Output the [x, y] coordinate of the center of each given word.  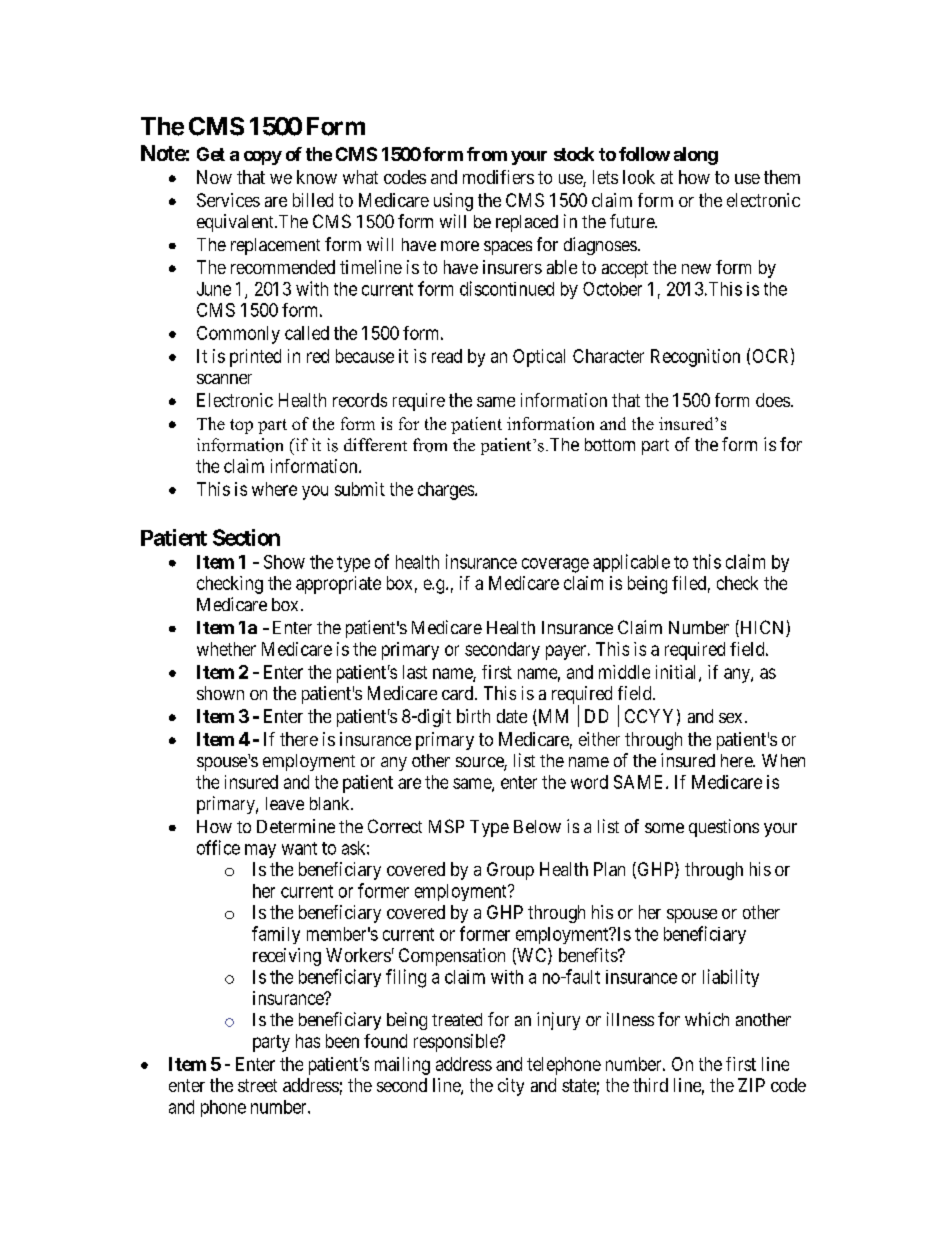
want [299, 848]
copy [263, 158]
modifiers [498, 177]
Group [510, 871]
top [241, 426]
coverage [555, 565]
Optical [539, 358]
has [308, 1041]
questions [724, 828]
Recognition [695, 358]
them [782, 177]
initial [678, 673]
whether [226, 649]
